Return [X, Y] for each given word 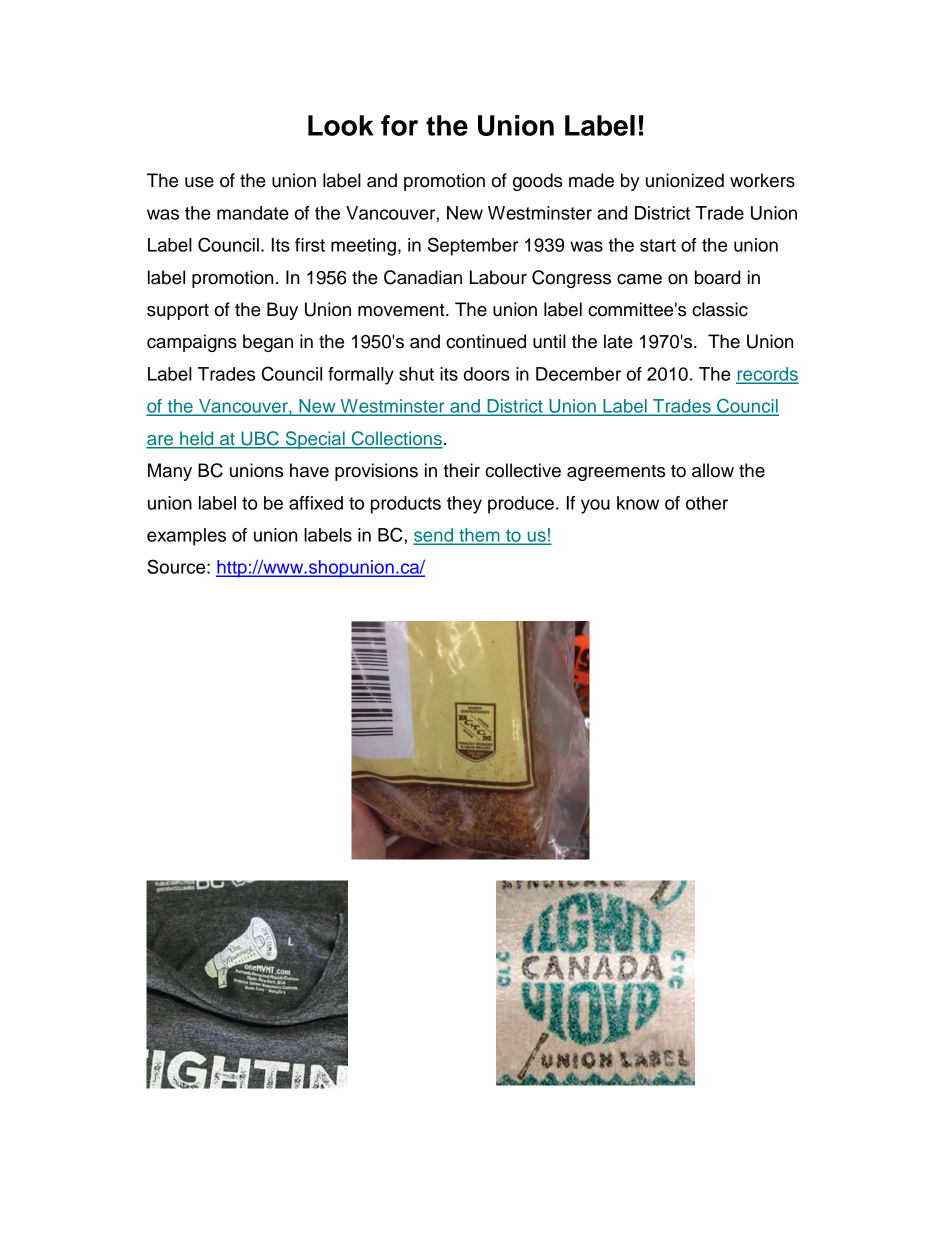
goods [537, 182]
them [479, 536]
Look [341, 125]
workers [762, 180]
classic [720, 309]
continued [486, 341]
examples [186, 537]
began [268, 343]
